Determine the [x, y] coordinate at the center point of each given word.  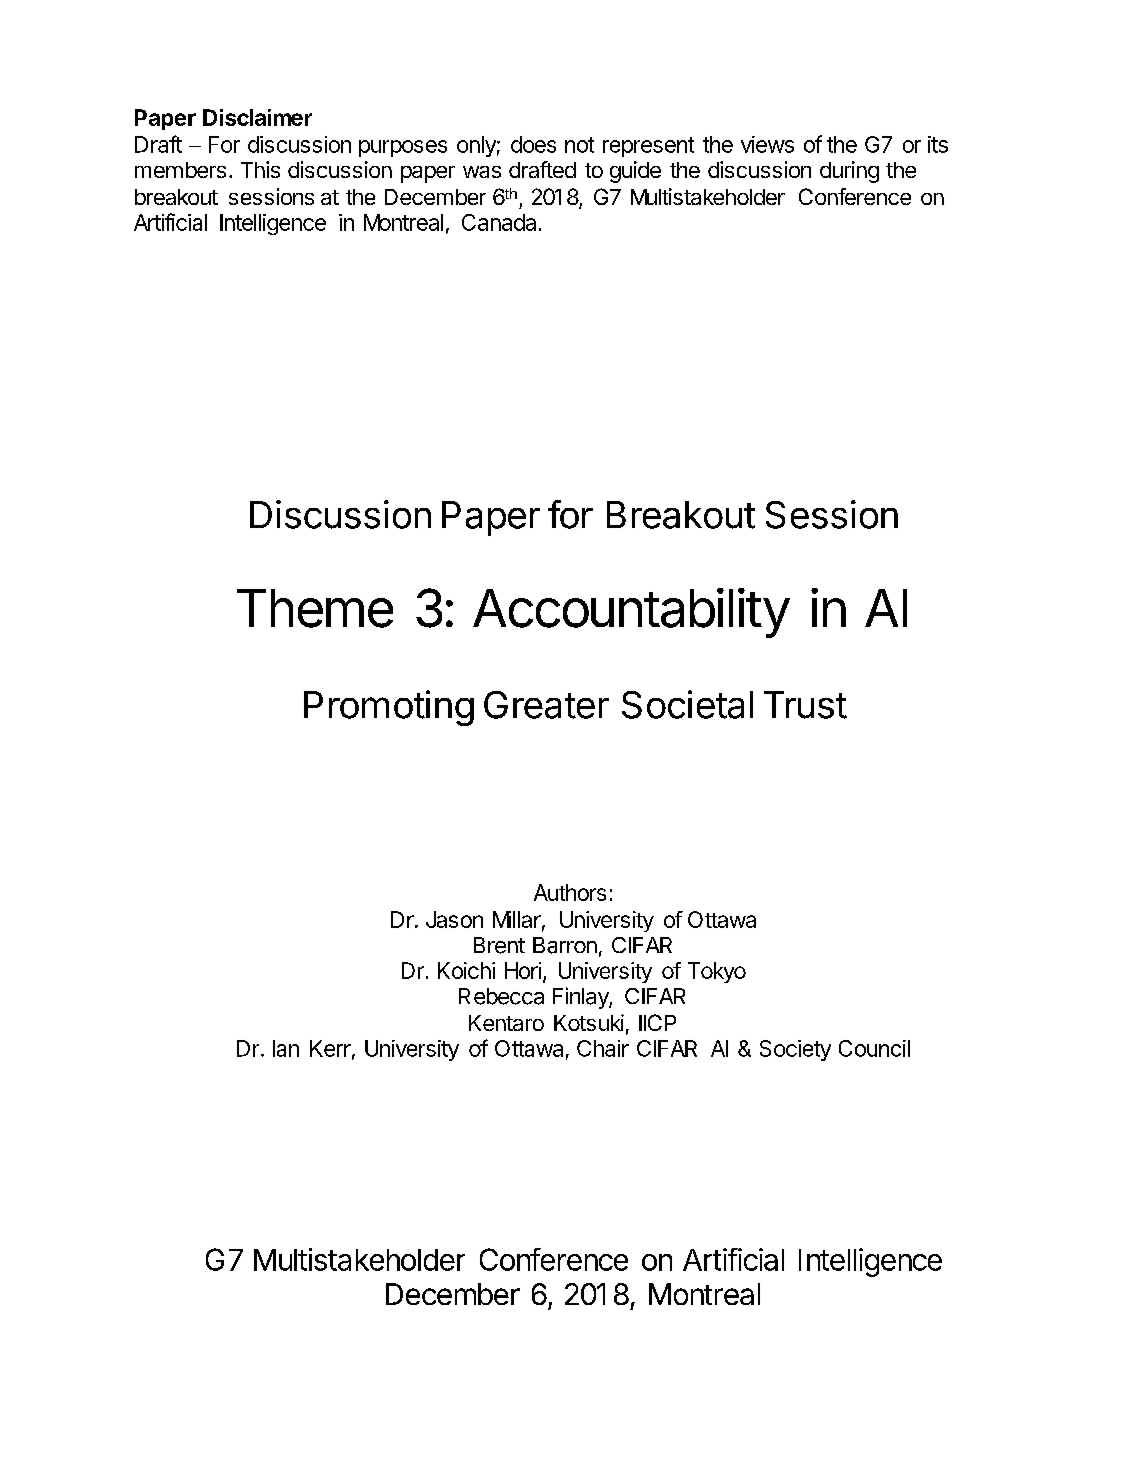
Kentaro [506, 1023]
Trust [805, 705]
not [579, 145]
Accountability [631, 613]
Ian [286, 1048]
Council [874, 1048]
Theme [315, 608]
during [849, 172]
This [260, 169]
